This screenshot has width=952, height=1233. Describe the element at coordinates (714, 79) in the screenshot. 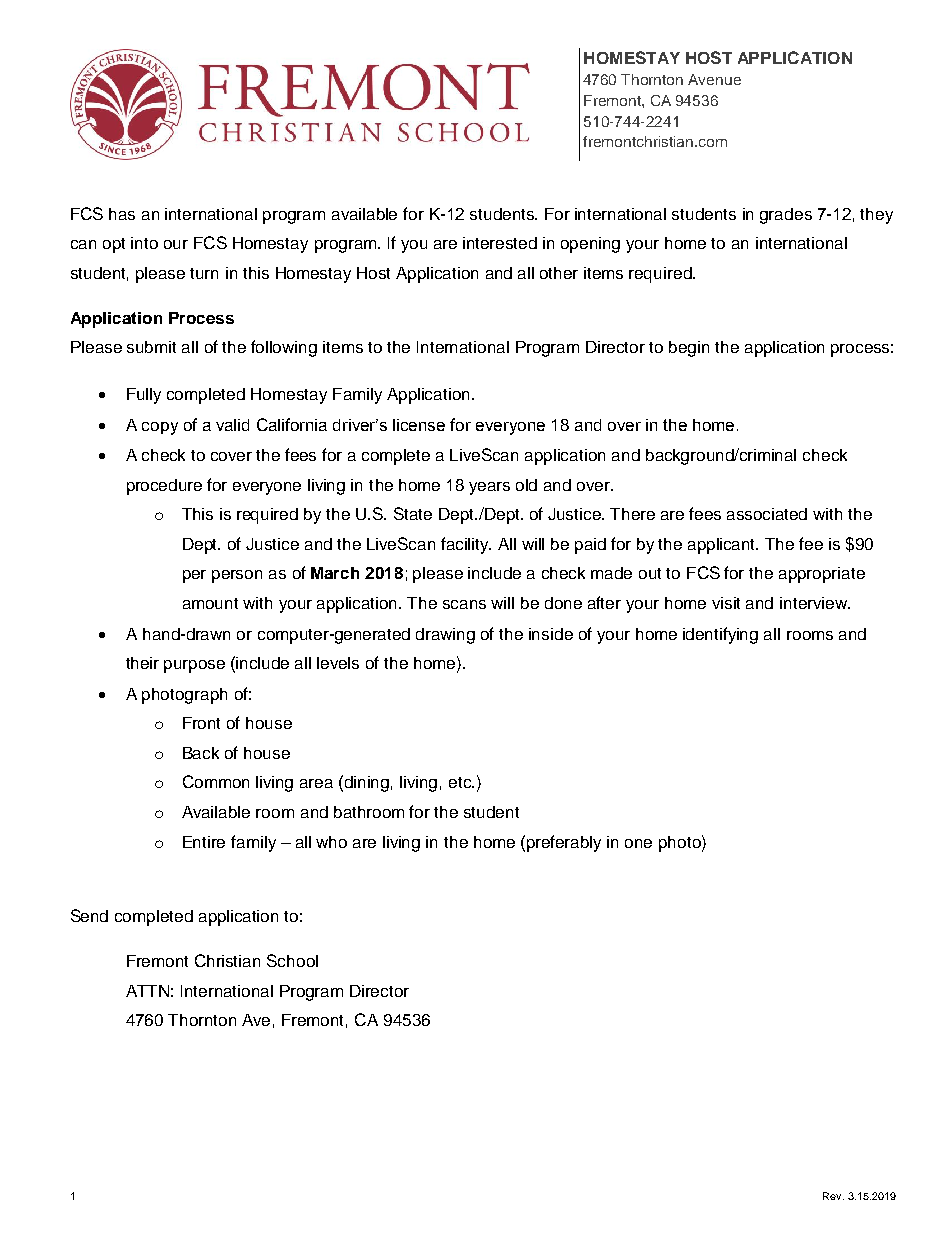

I see `Avenue` at that location.
